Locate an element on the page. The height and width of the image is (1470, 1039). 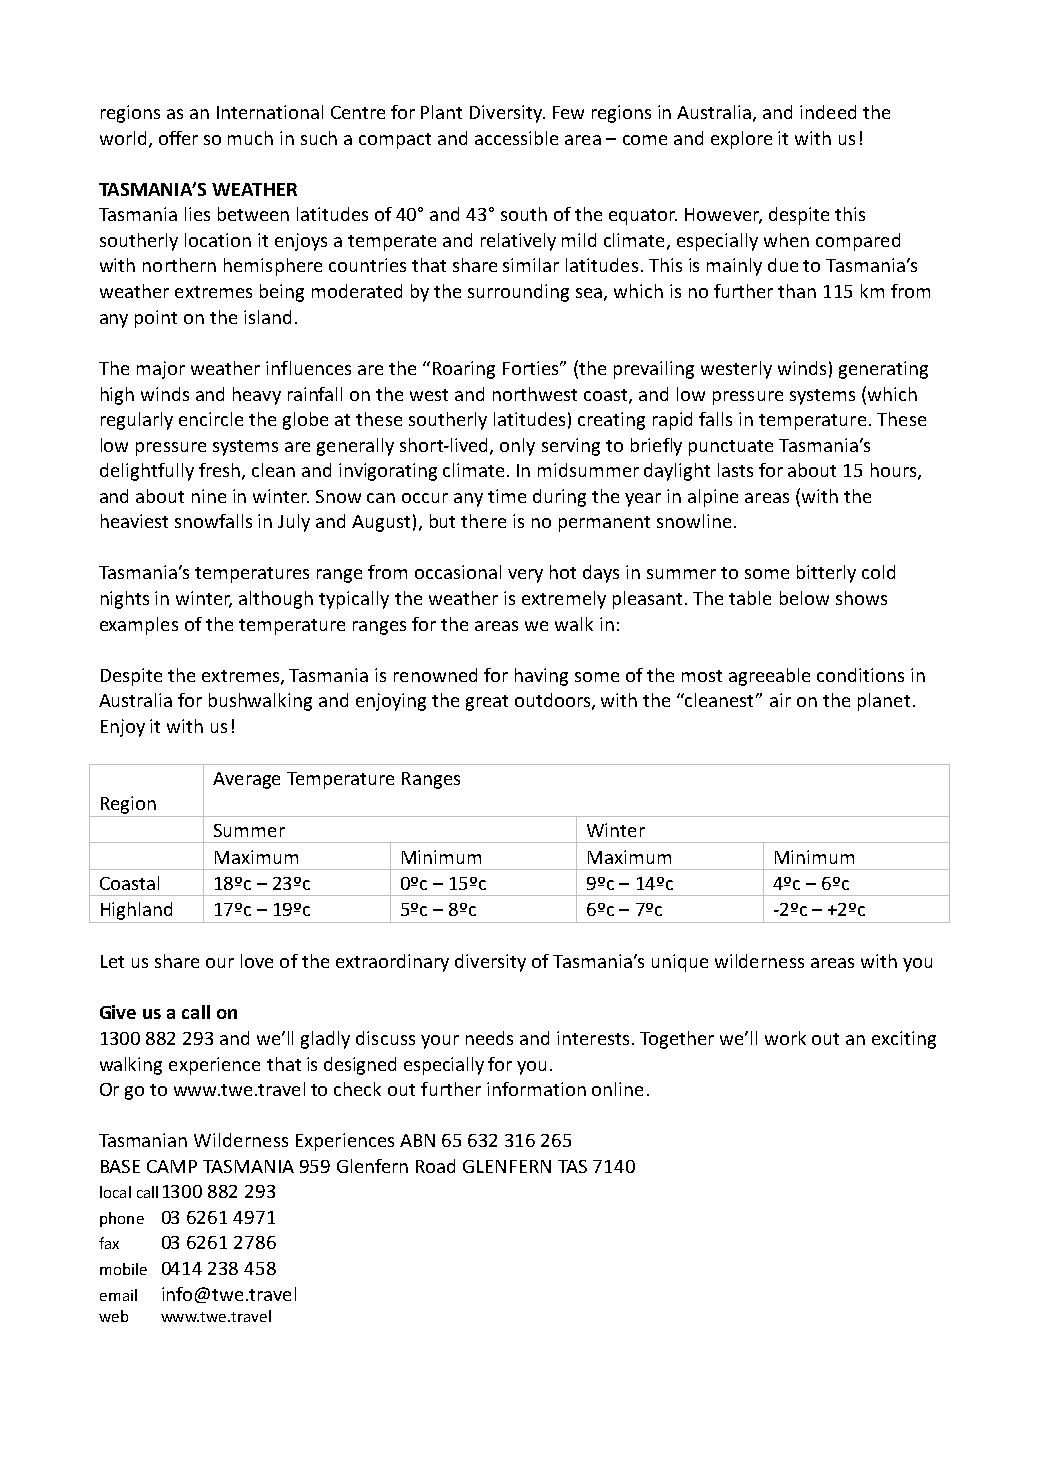
Give is located at coordinates (118, 1012).
